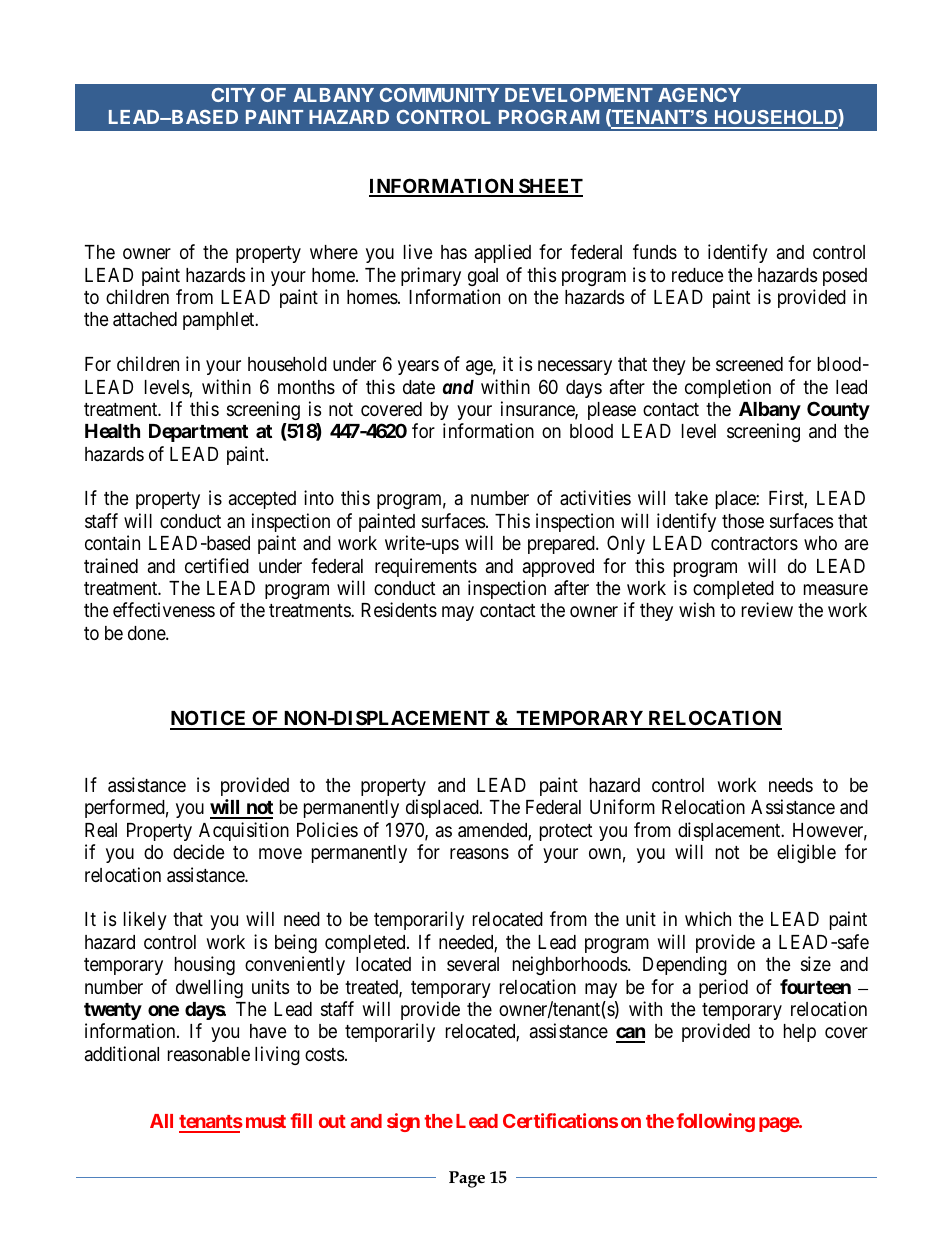 Image resolution: width=952 pixels, height=1233 pixels. I want to click on reasons, so click(479, 854).
